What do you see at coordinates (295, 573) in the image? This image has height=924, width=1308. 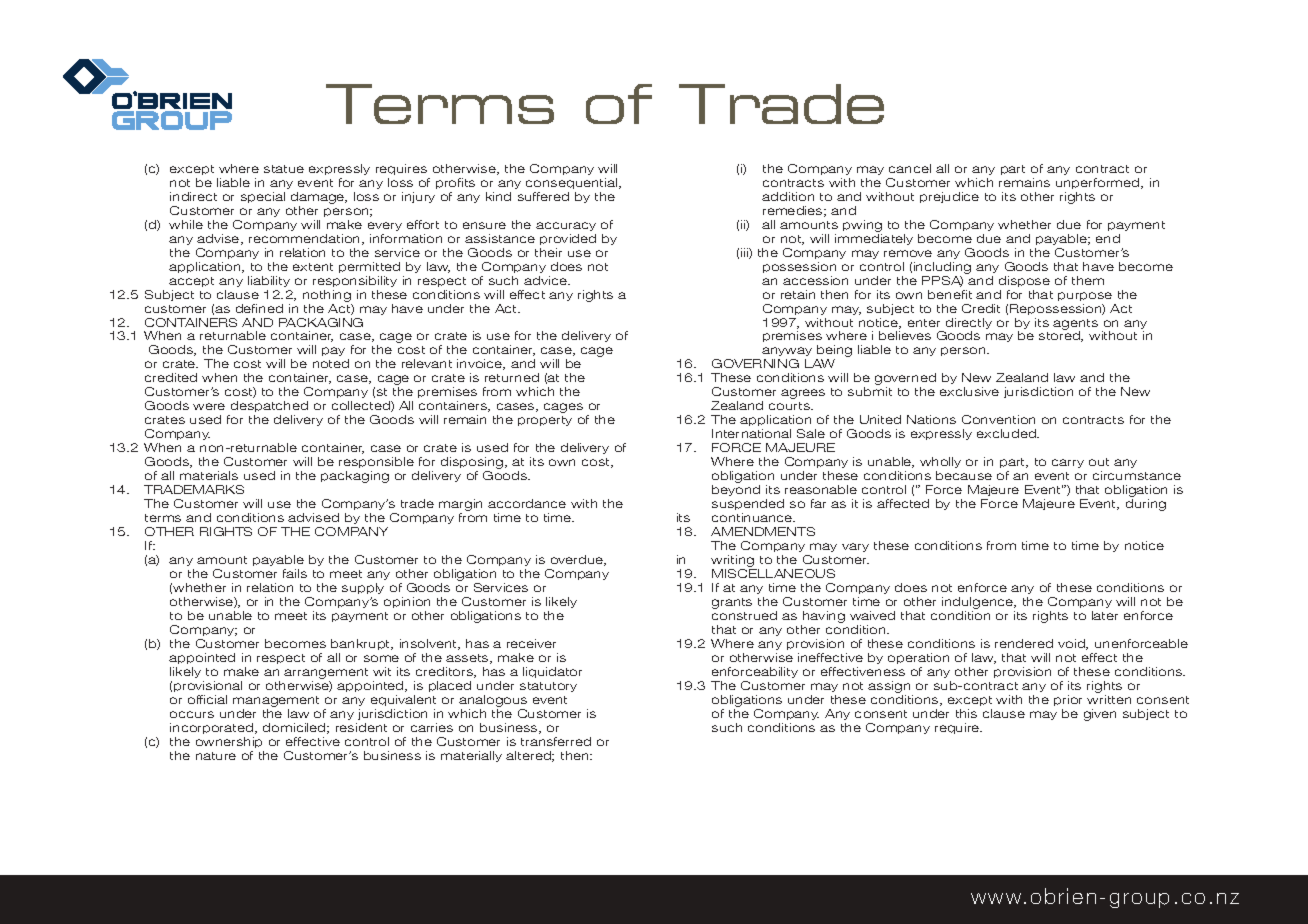 I see `fails` at bounding box center [295, 573].
